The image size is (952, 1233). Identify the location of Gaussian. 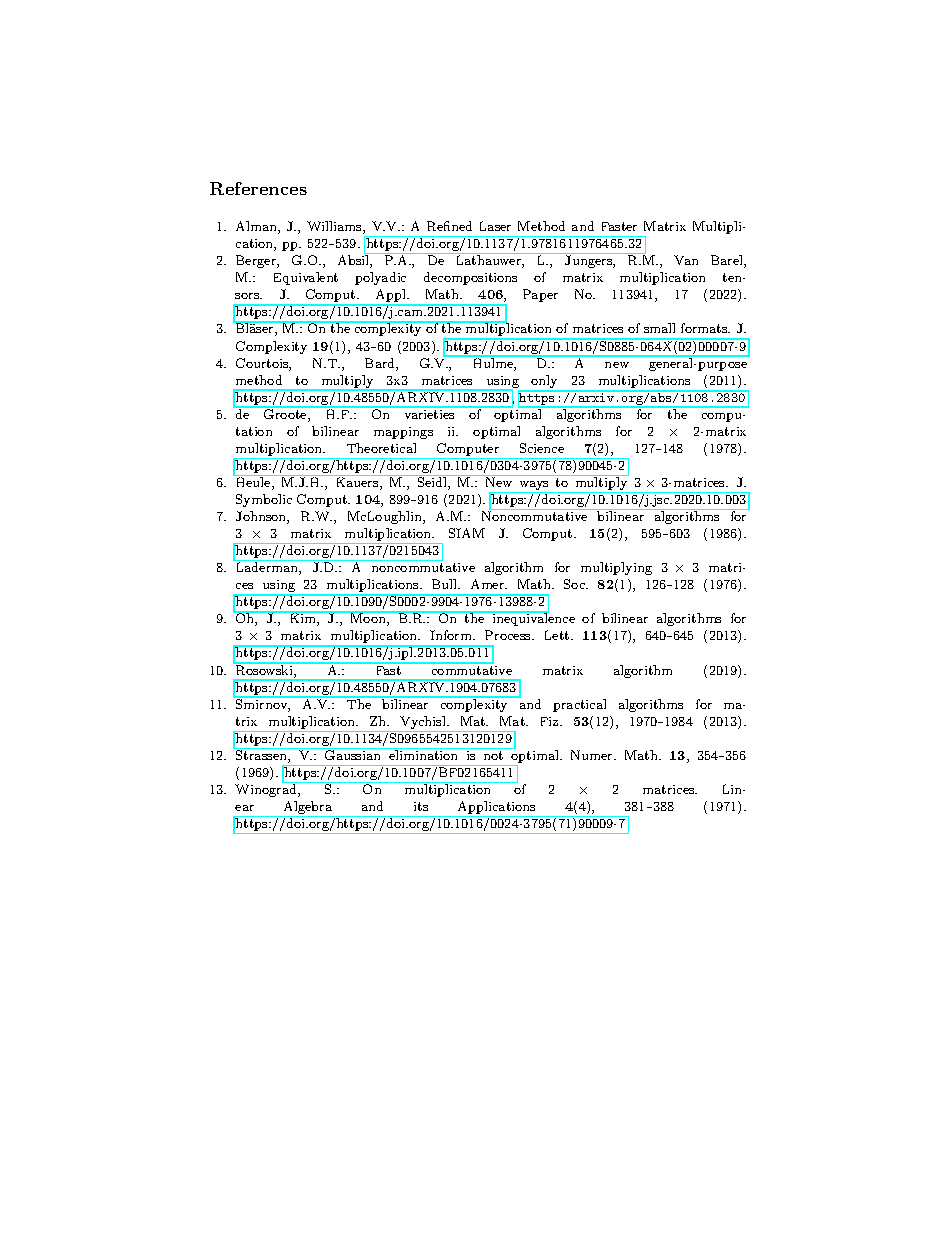
(353, 754).
